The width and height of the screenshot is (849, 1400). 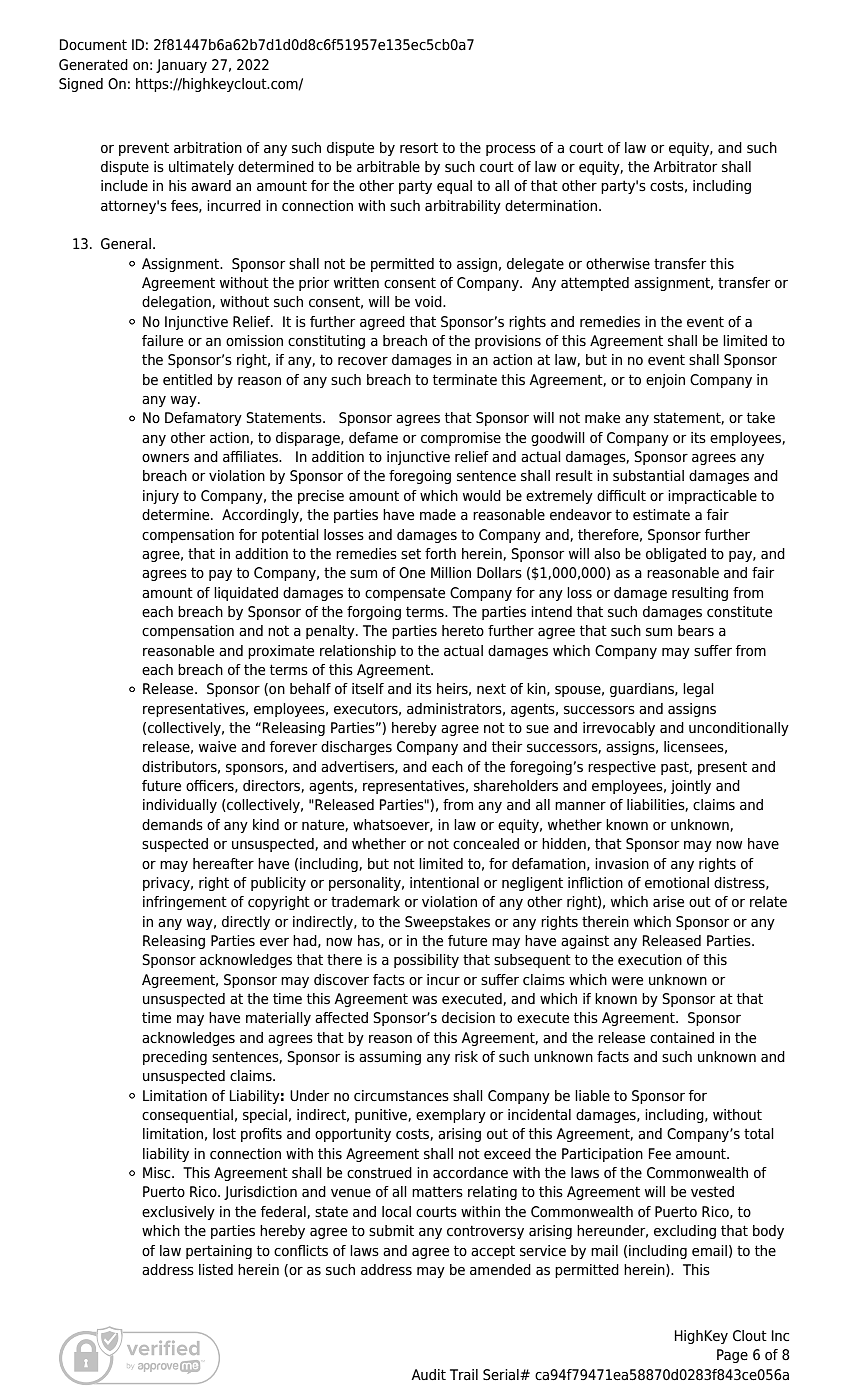 I want to click on Arbitrator, so click(x=685, y=166).
